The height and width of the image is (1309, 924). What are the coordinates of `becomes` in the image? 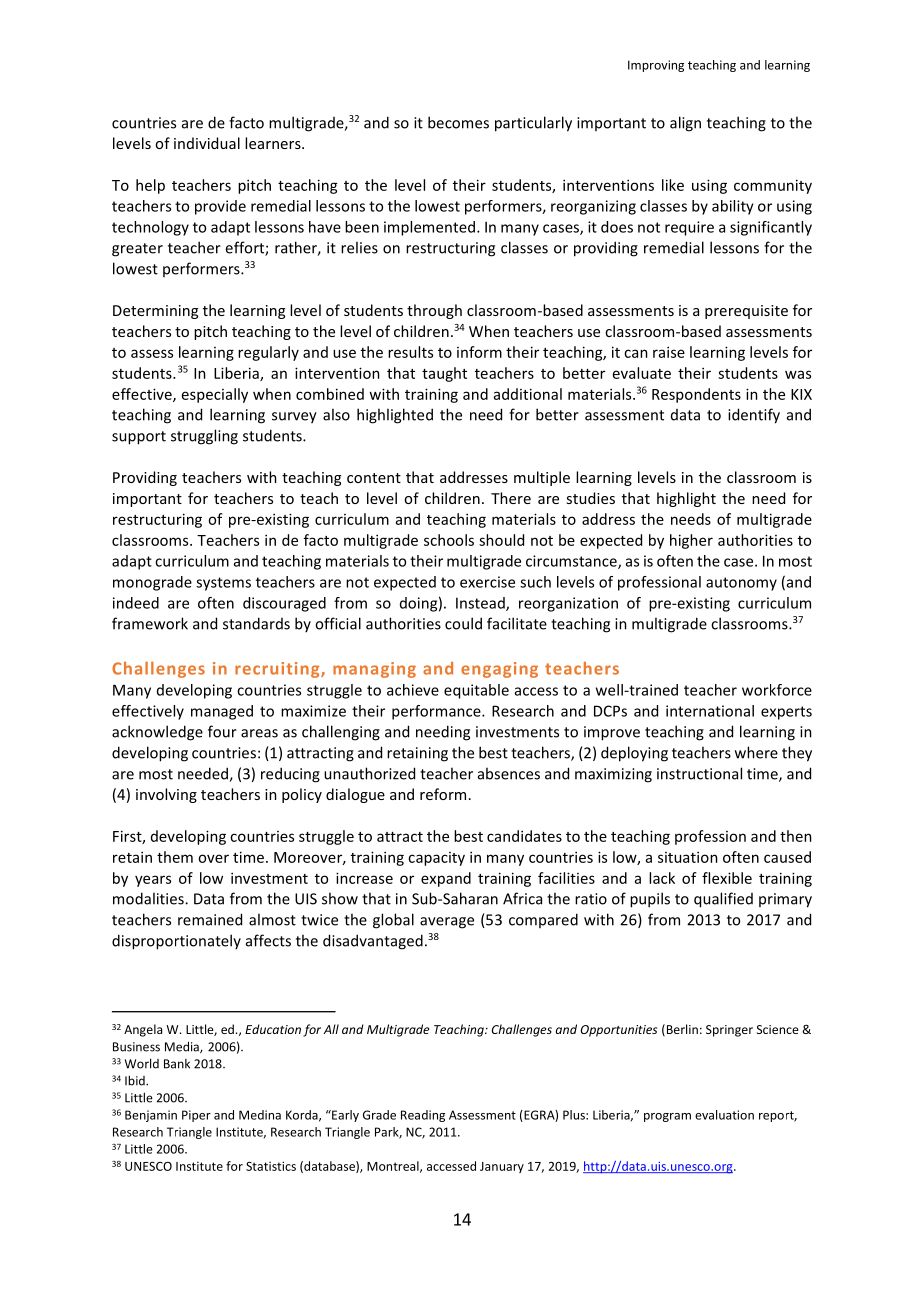 It's located at (458, 122).
